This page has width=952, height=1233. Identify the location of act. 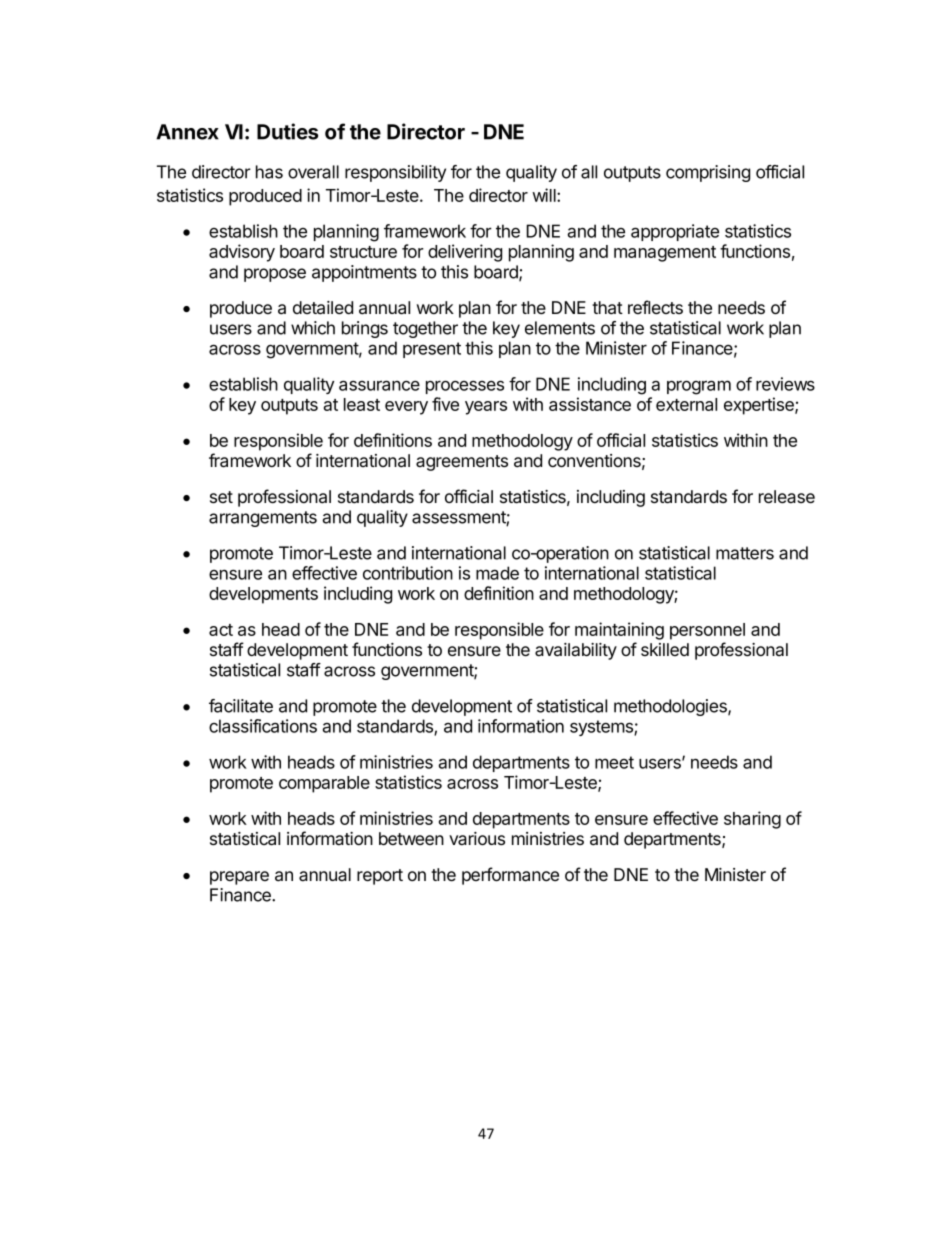
(221, 630).
